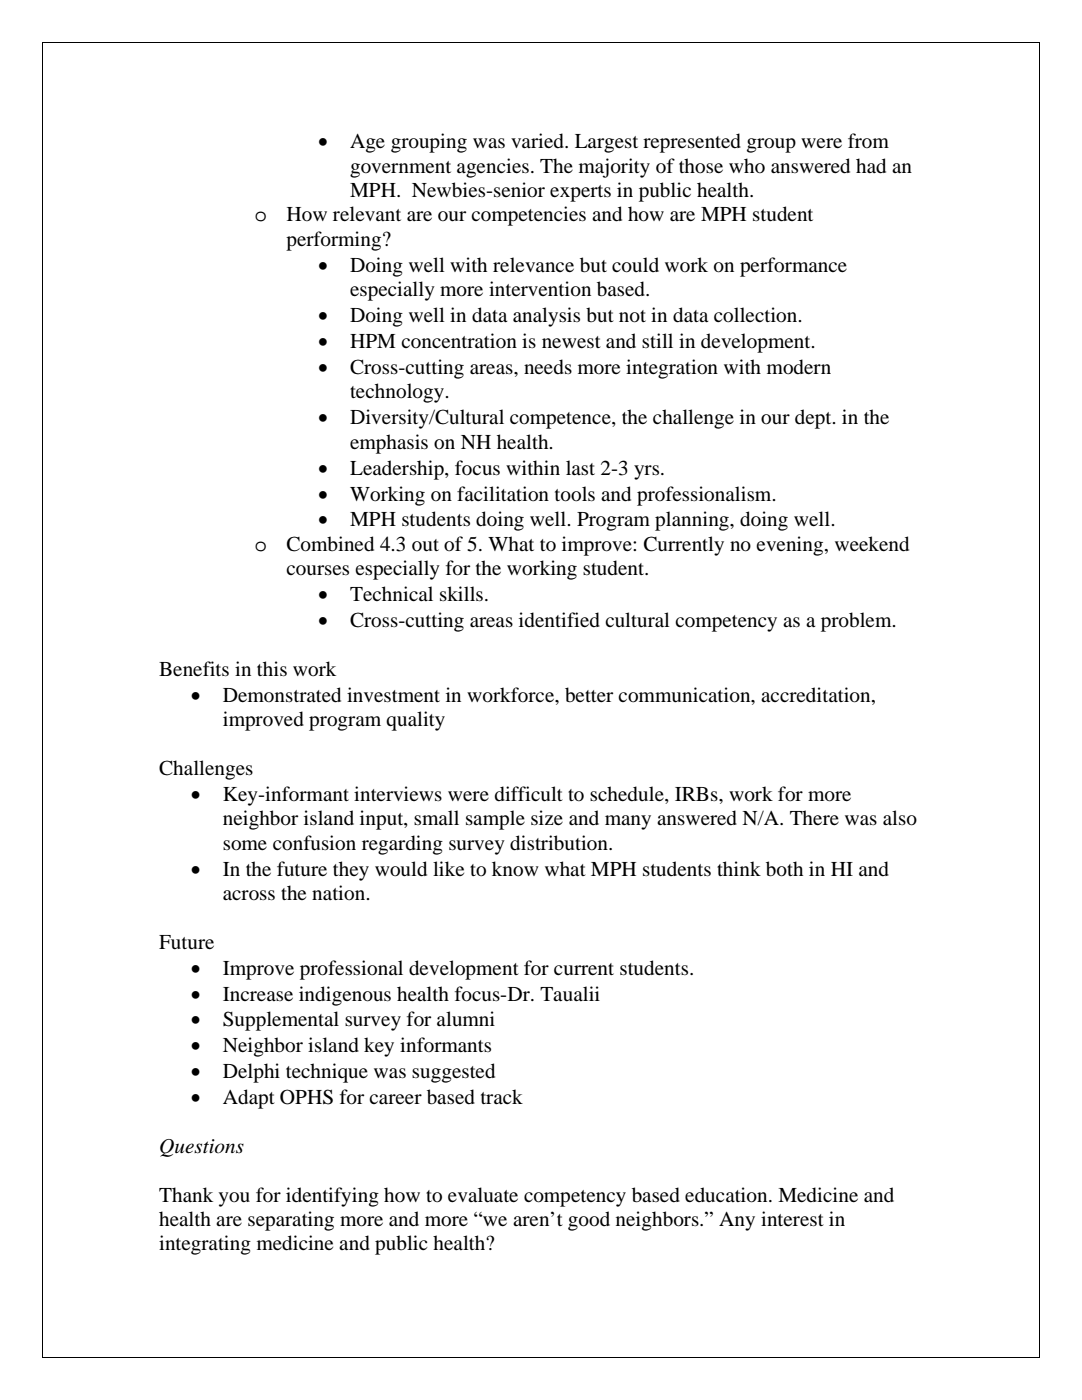  I want to click on both, so click(784, 869).
